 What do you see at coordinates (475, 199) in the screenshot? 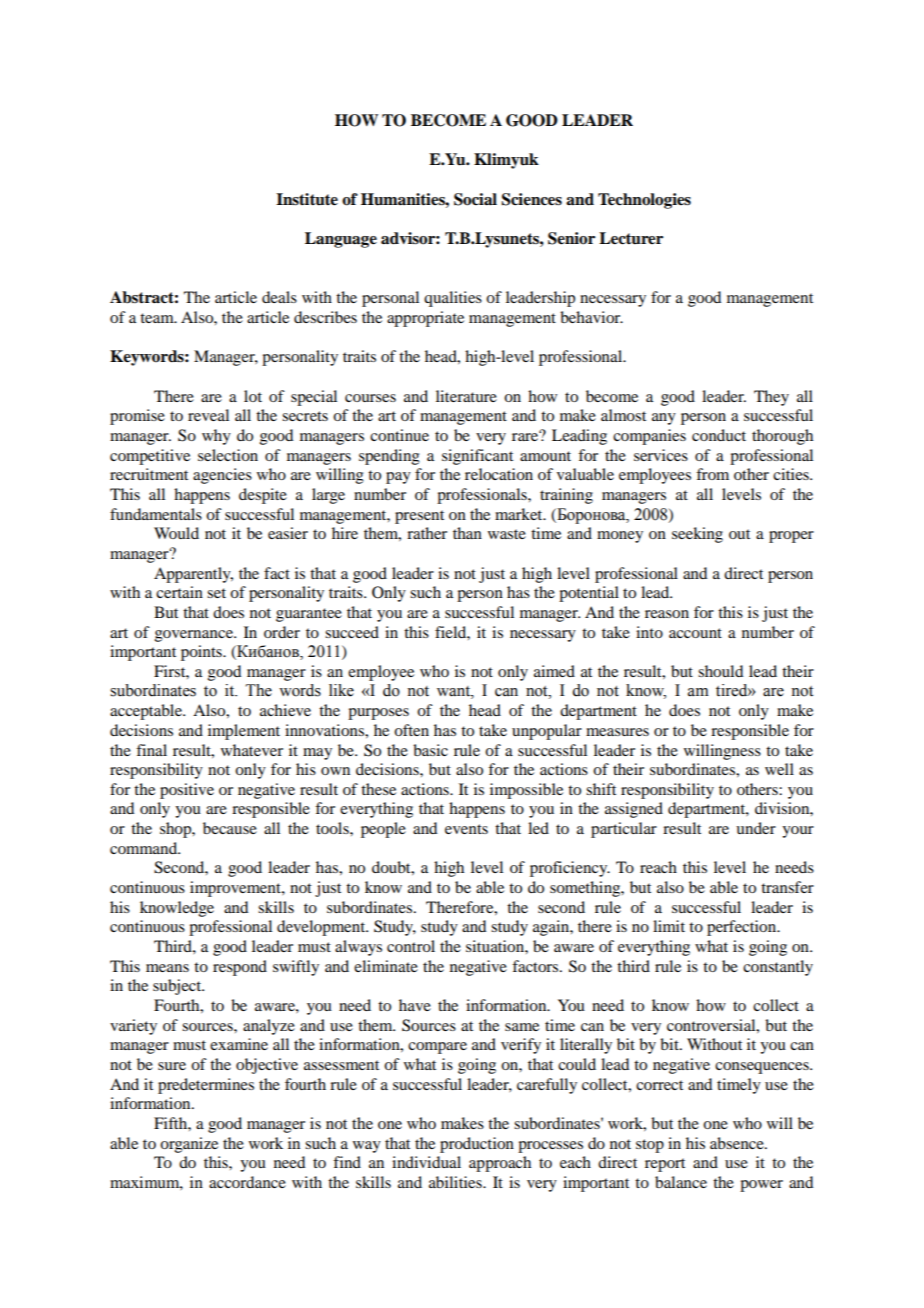
I see `Social` at bounding box center [475, 199].
